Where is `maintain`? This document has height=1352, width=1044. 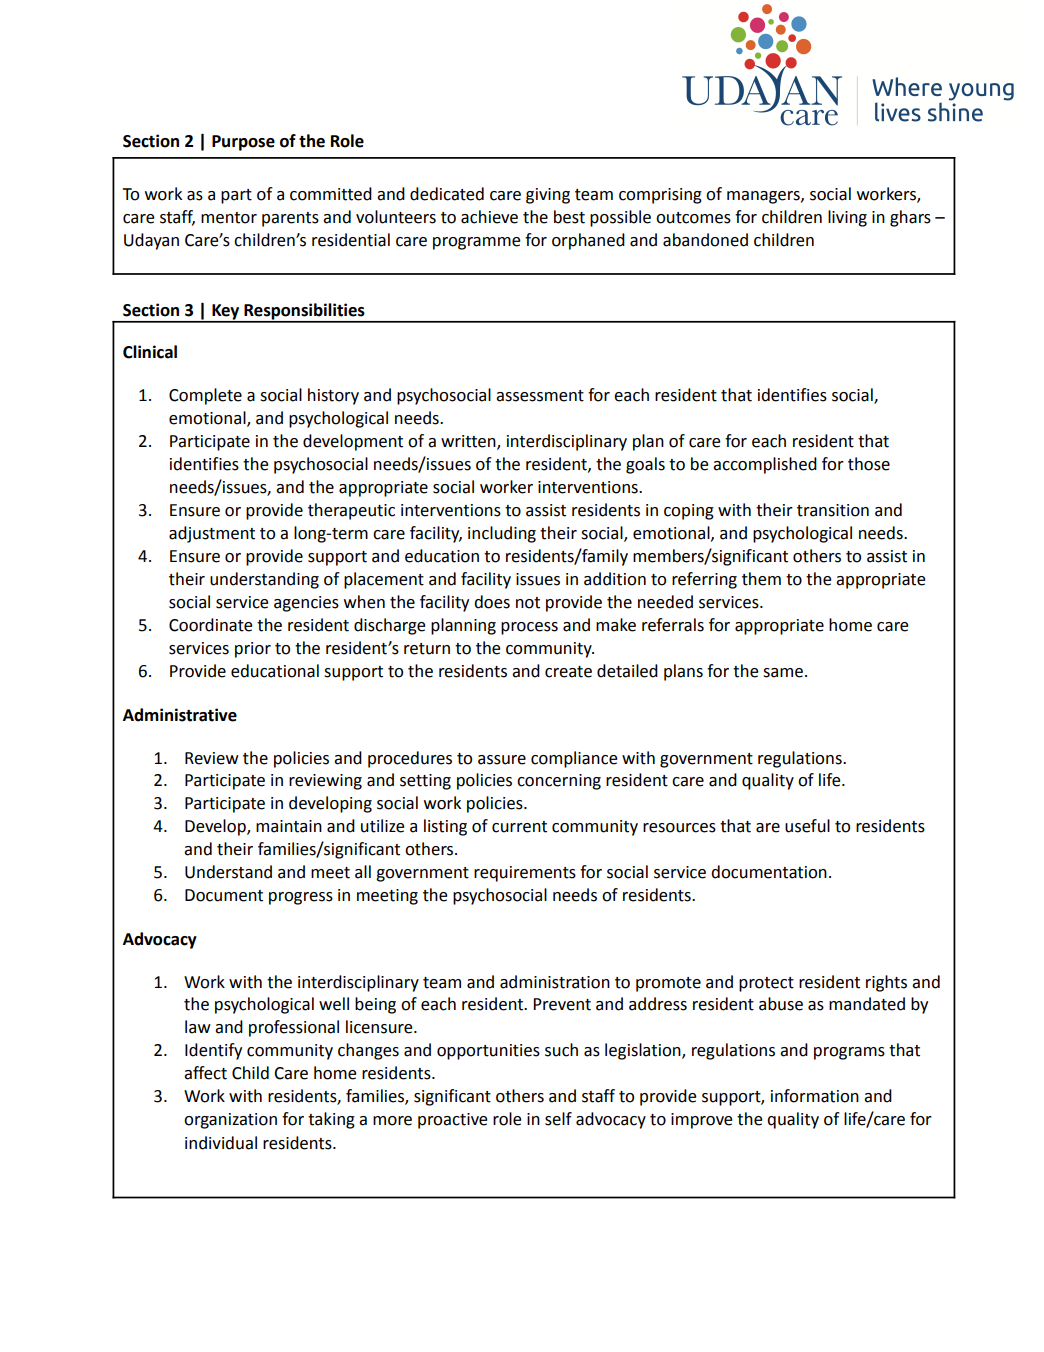 maintain is located at coordinates (289, 826).
